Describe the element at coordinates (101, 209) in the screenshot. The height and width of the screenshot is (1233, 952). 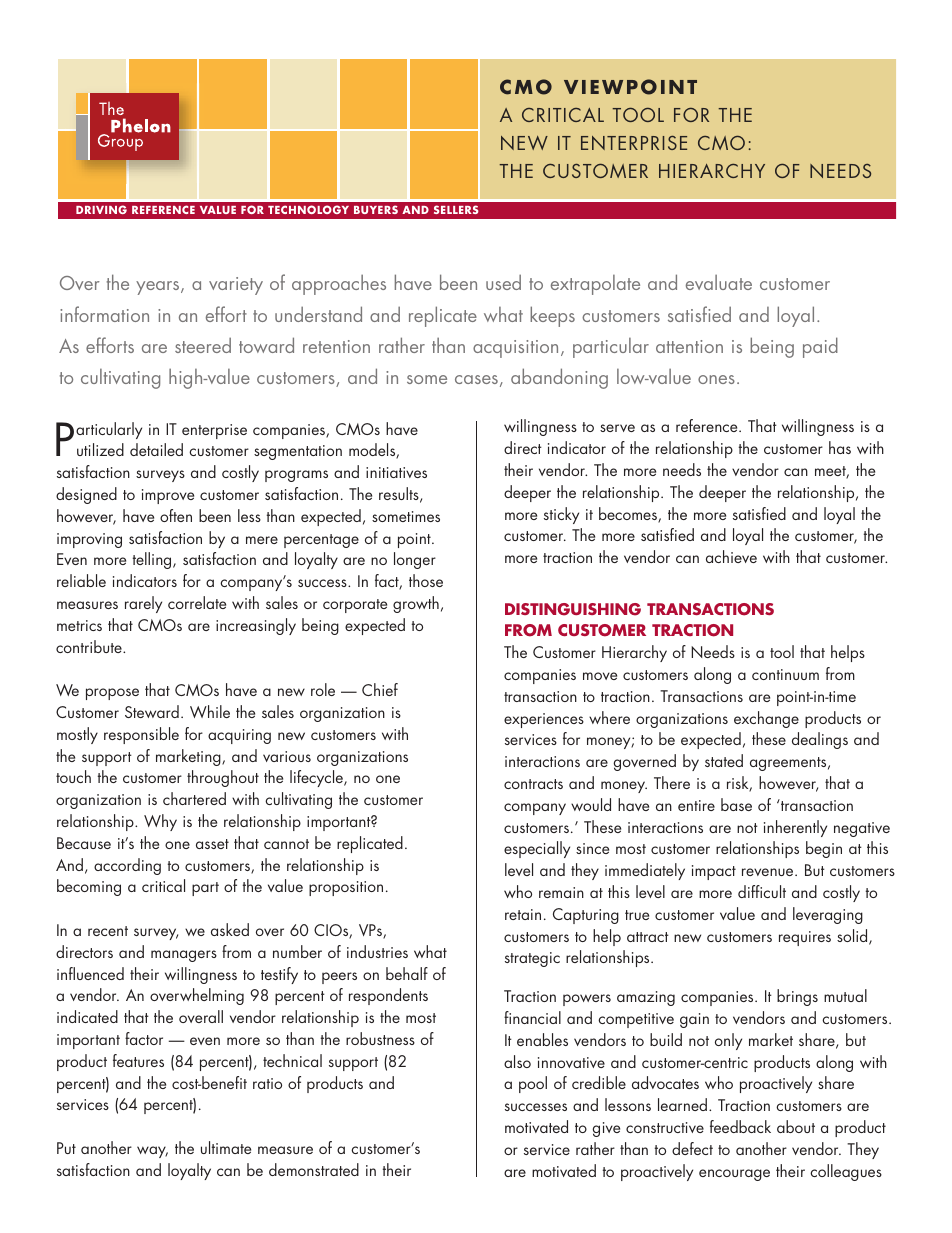
I see `DRIVING` at that location.
